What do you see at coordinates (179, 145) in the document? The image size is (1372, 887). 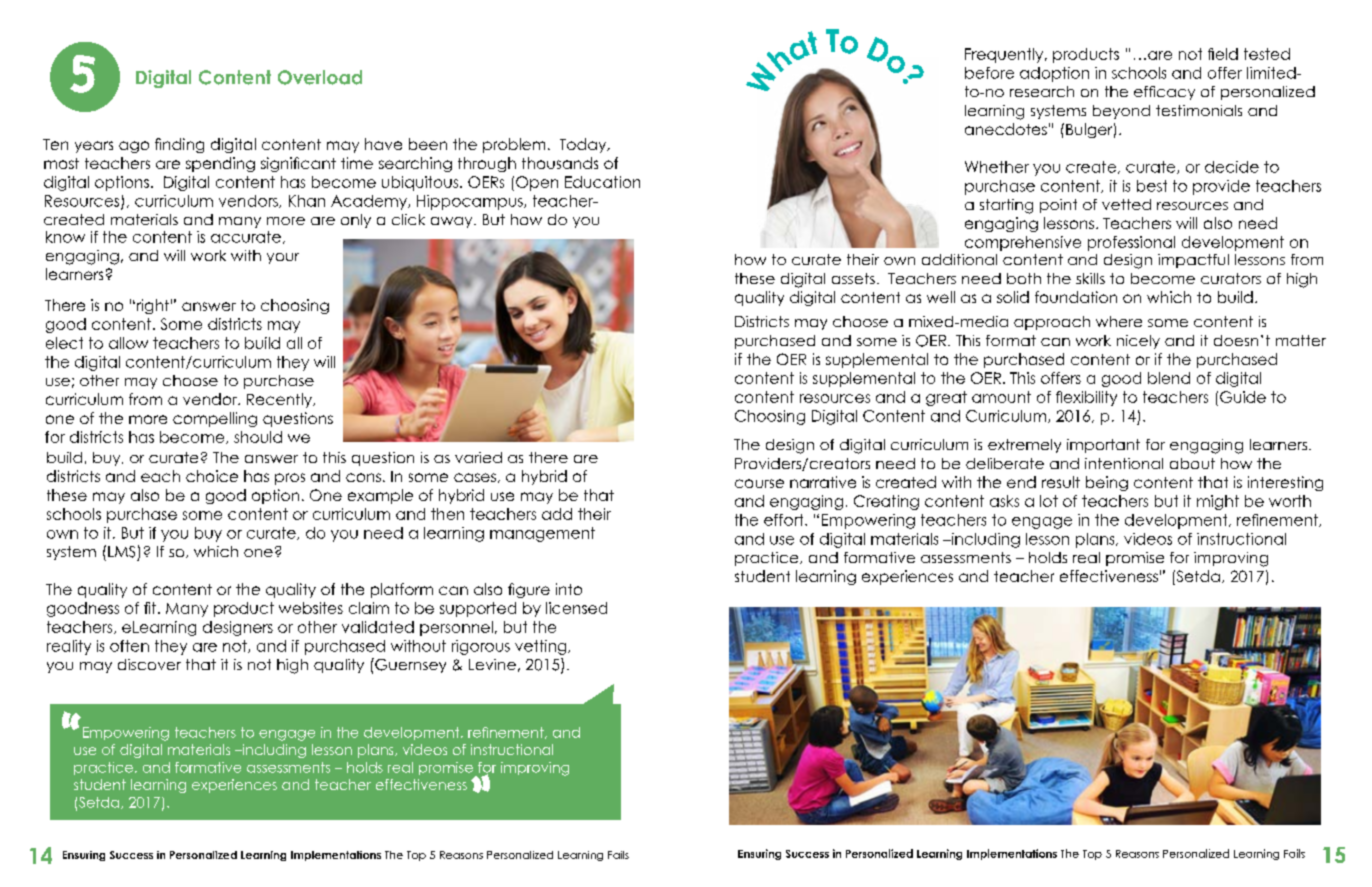 I see `finding` at bounding box center [179, 145].
